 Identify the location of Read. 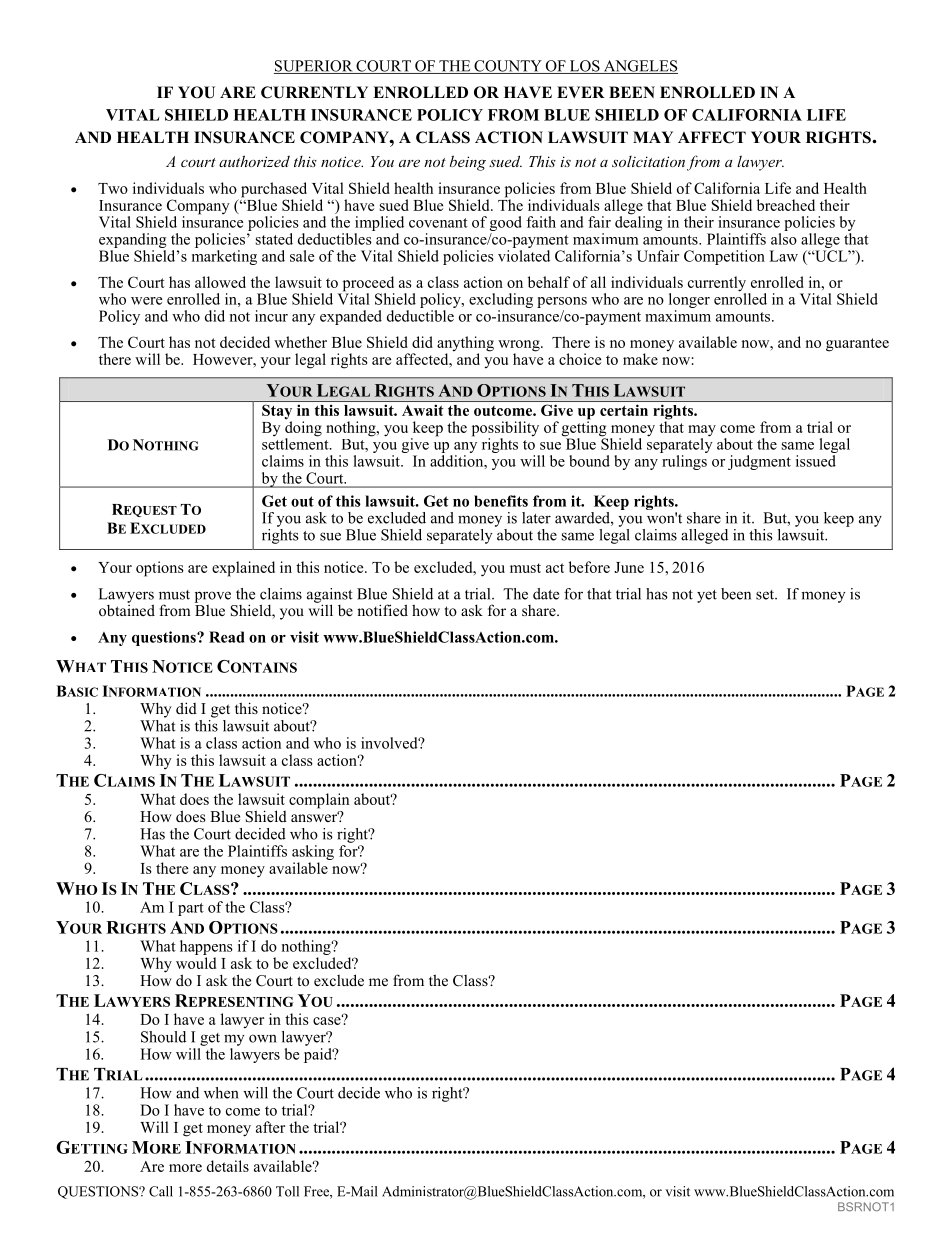
(226, 637).
